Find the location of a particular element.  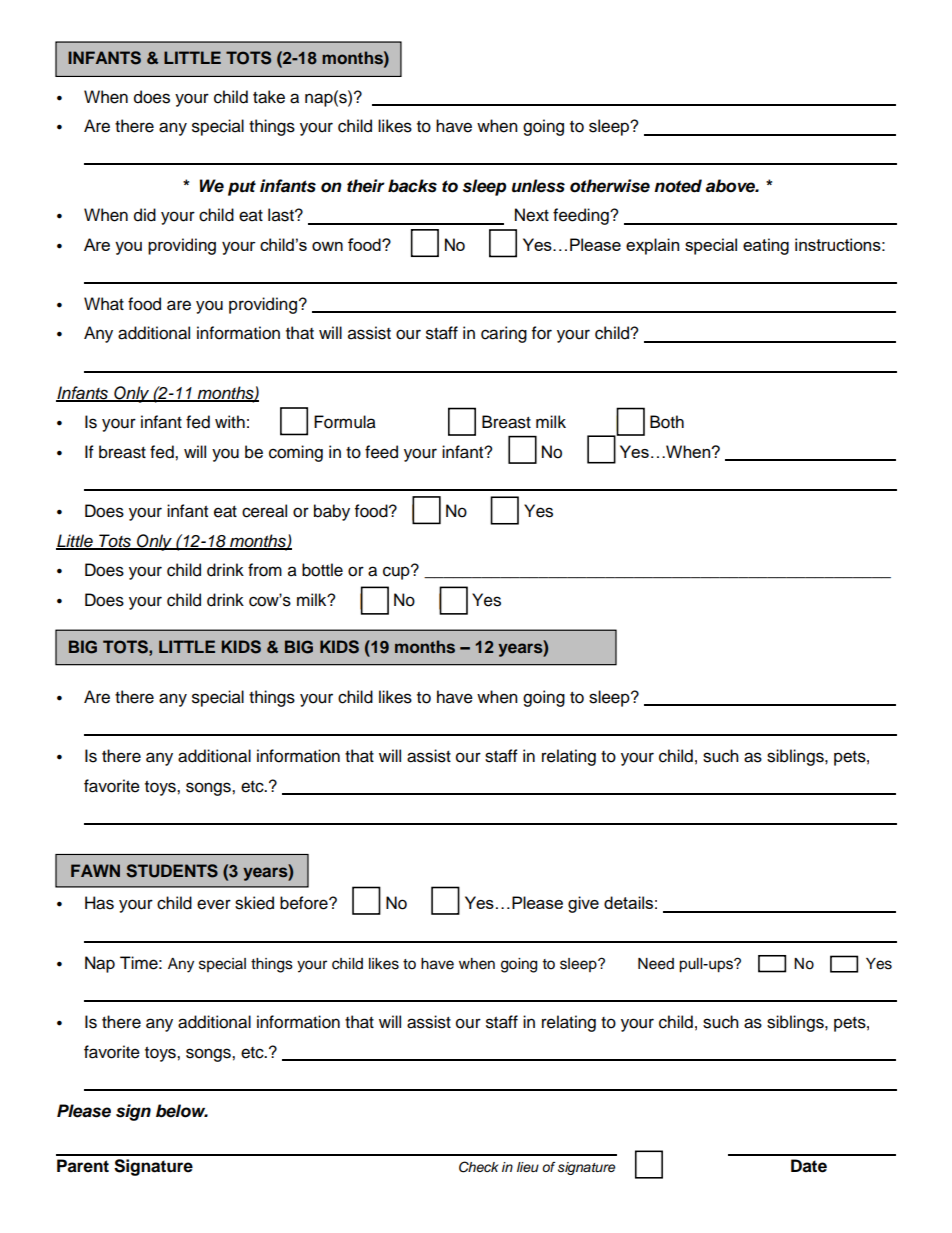

Date is located at coordinates (809, 1166).
